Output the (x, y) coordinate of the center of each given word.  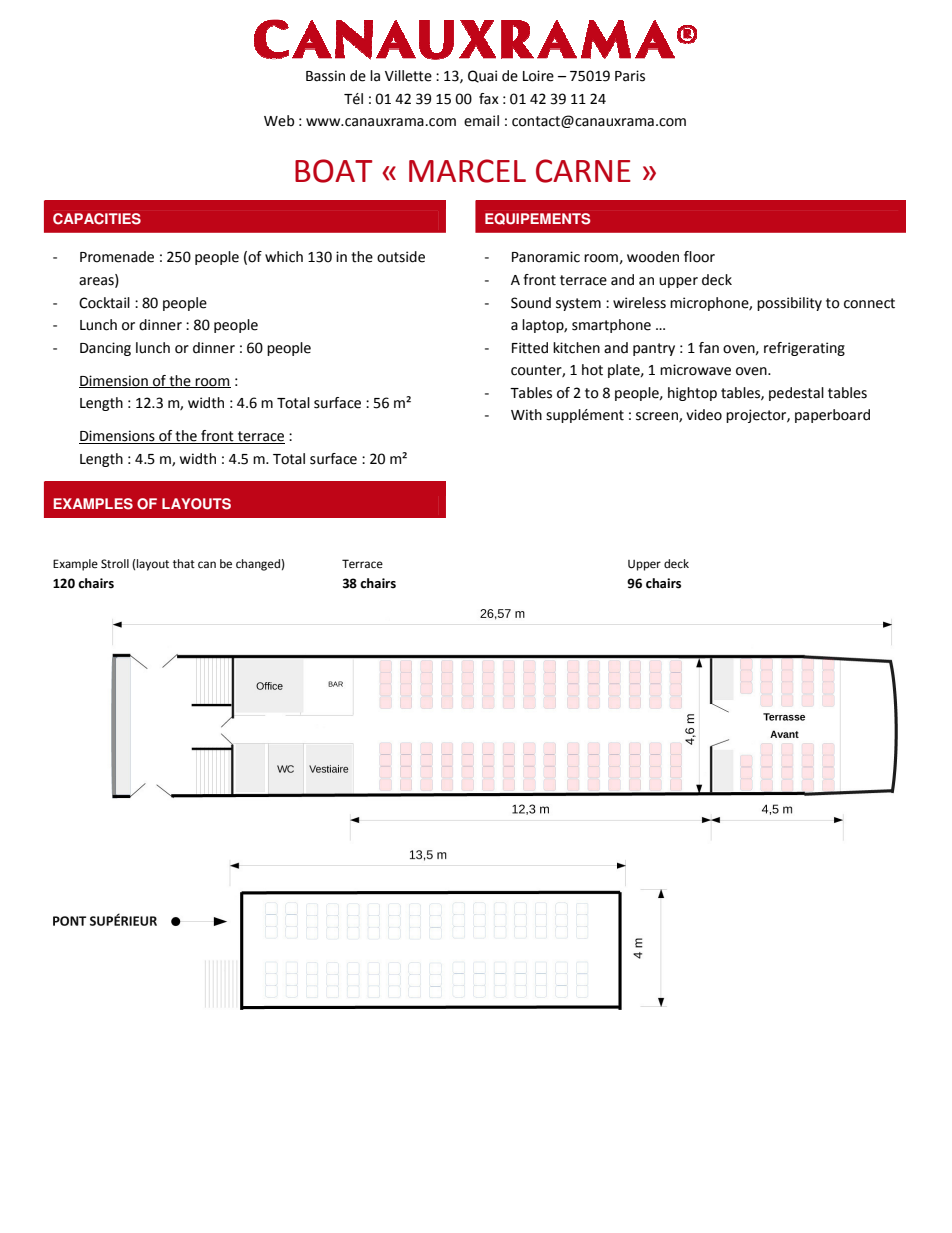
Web (279, 121)
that (184, 563)
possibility (789, 304)
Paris (630, 76)
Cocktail (104, 303)
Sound (531, 303)
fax (489, 99)
